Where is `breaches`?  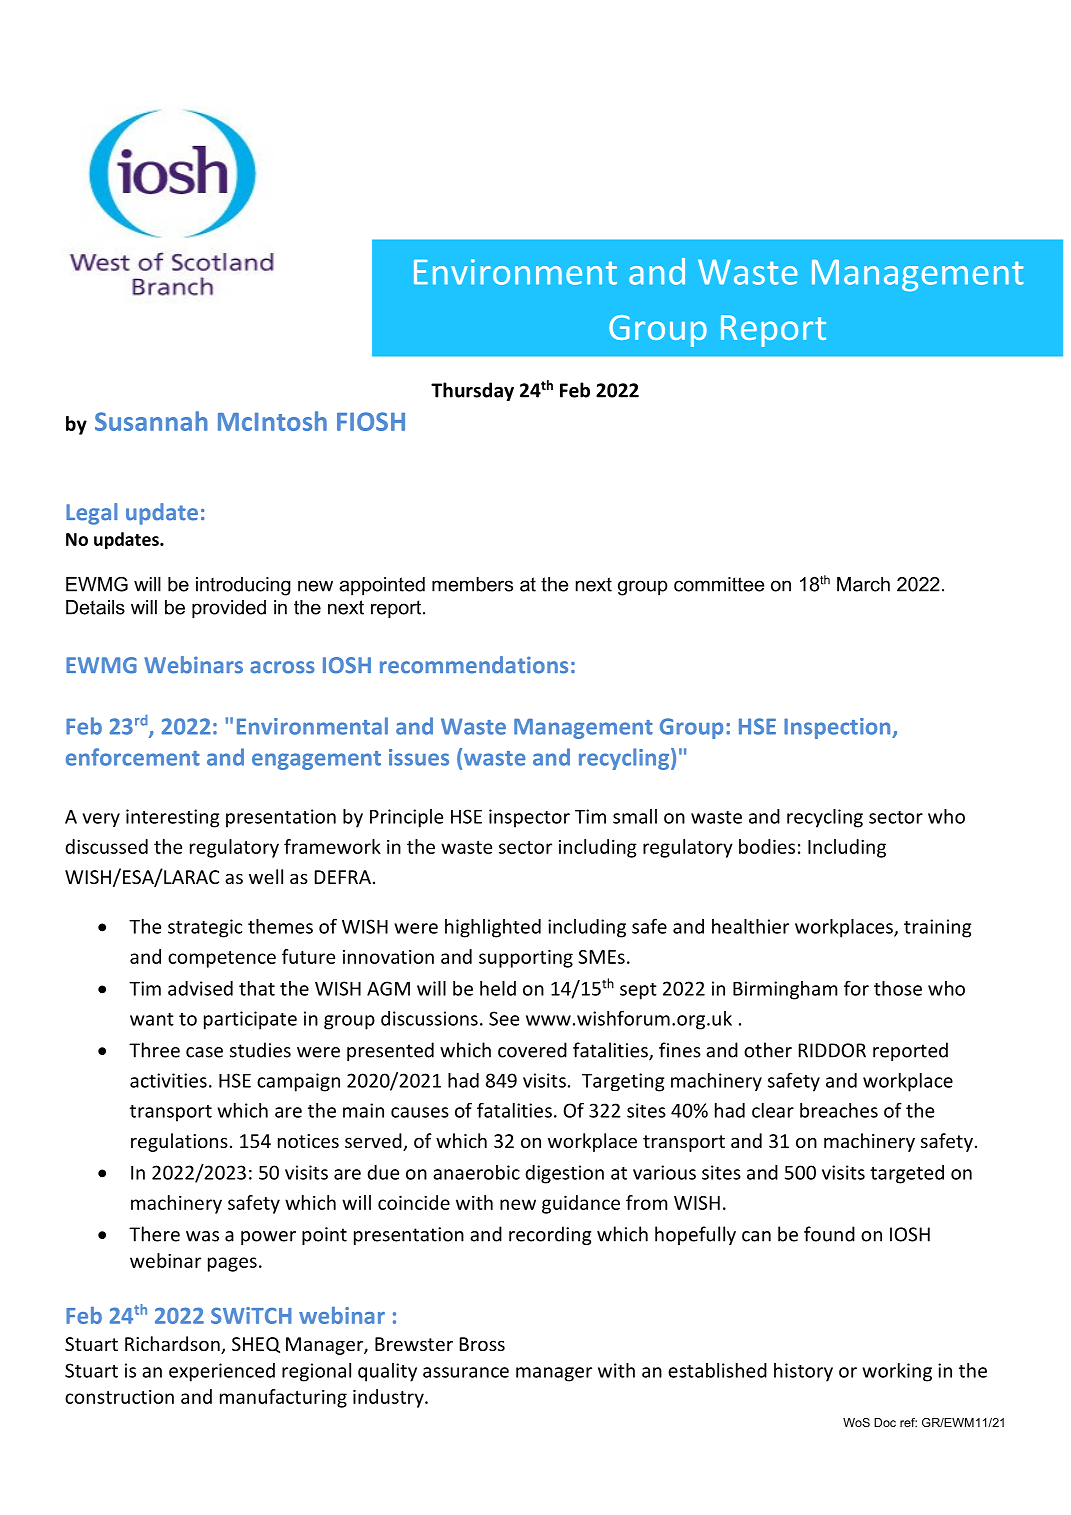 breaches is located at coordinates (839, 1110).
